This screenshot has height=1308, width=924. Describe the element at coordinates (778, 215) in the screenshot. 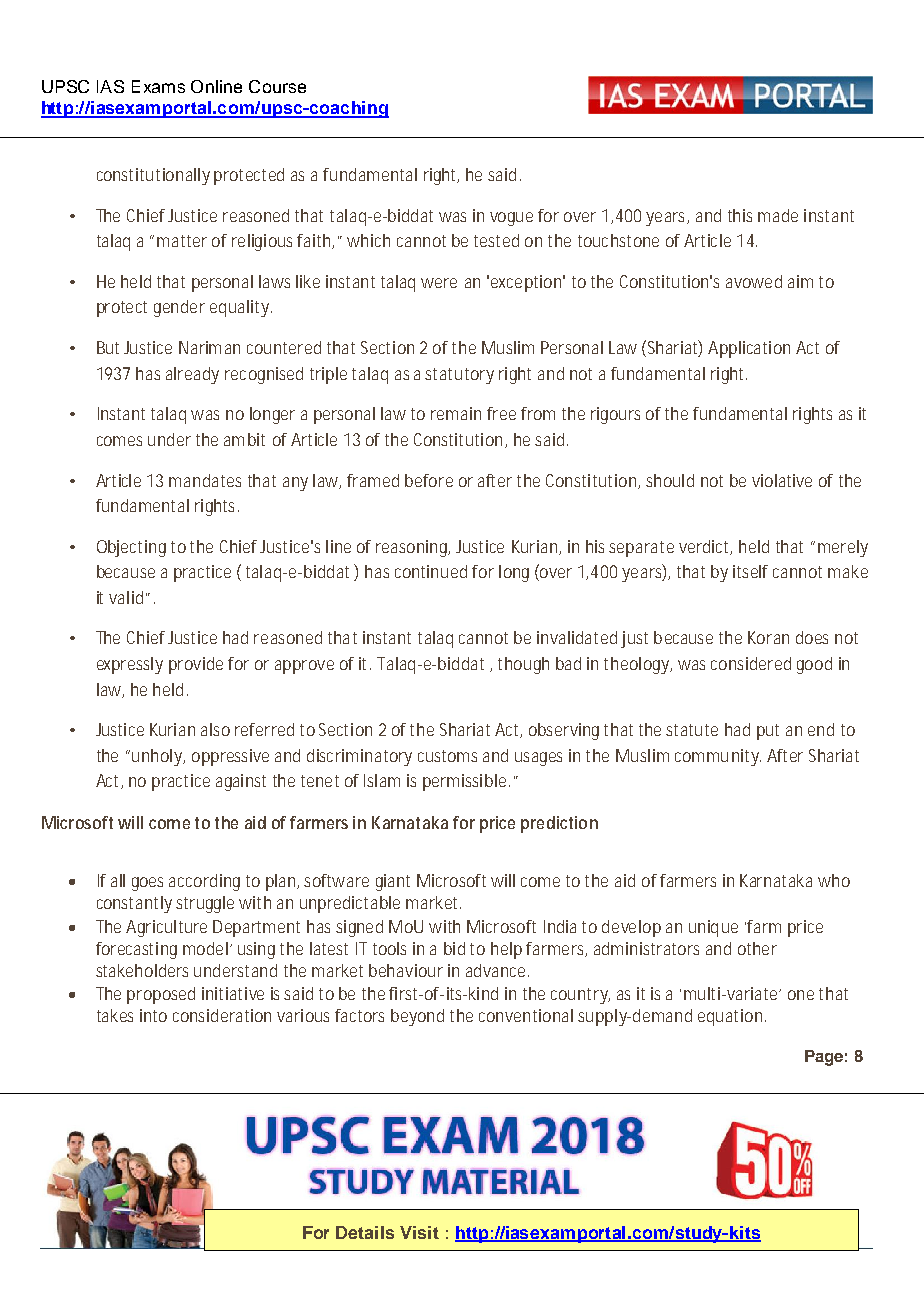

I see `made` at that location.
